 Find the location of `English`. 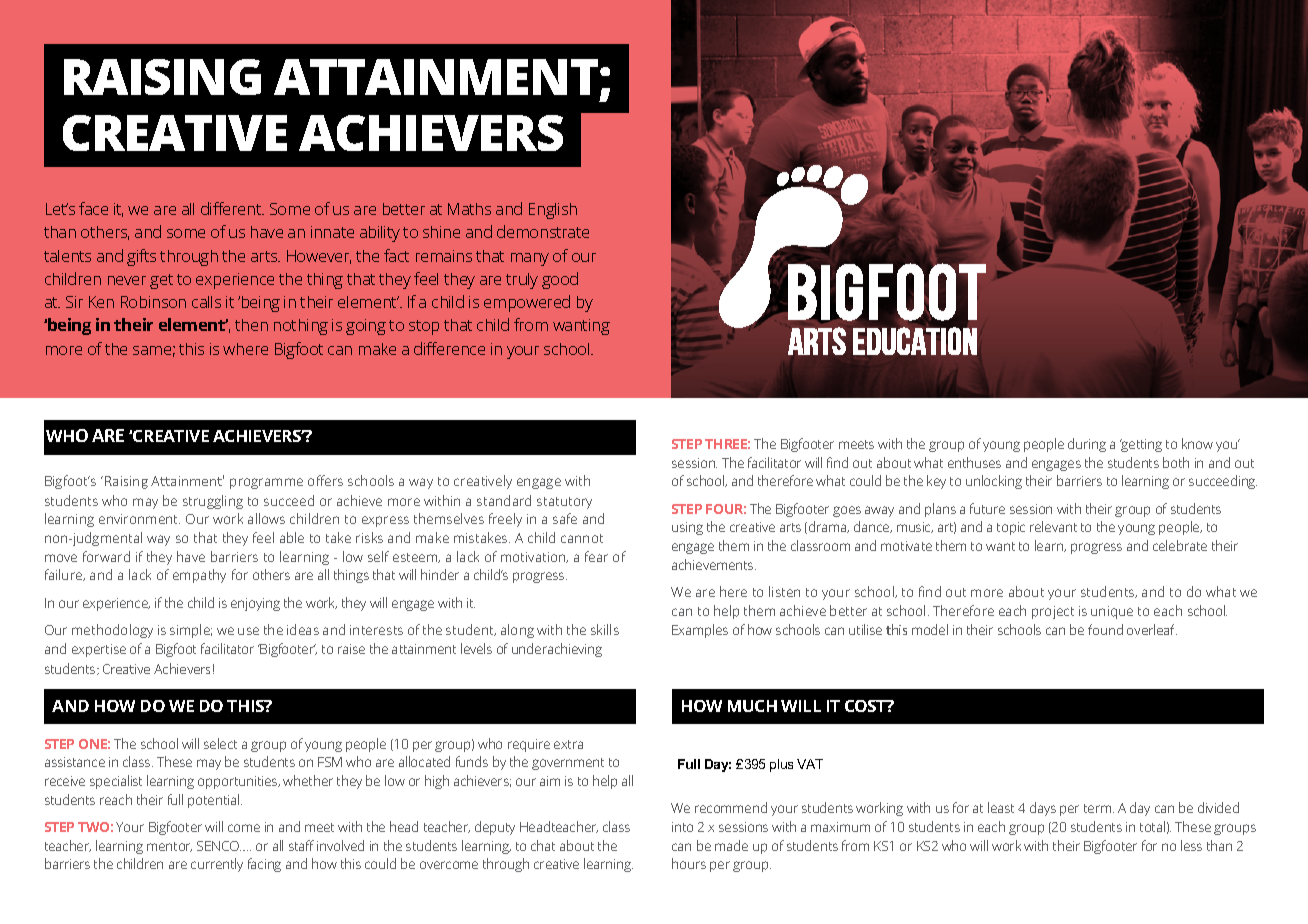

English is located at coordinates (553, 211).
